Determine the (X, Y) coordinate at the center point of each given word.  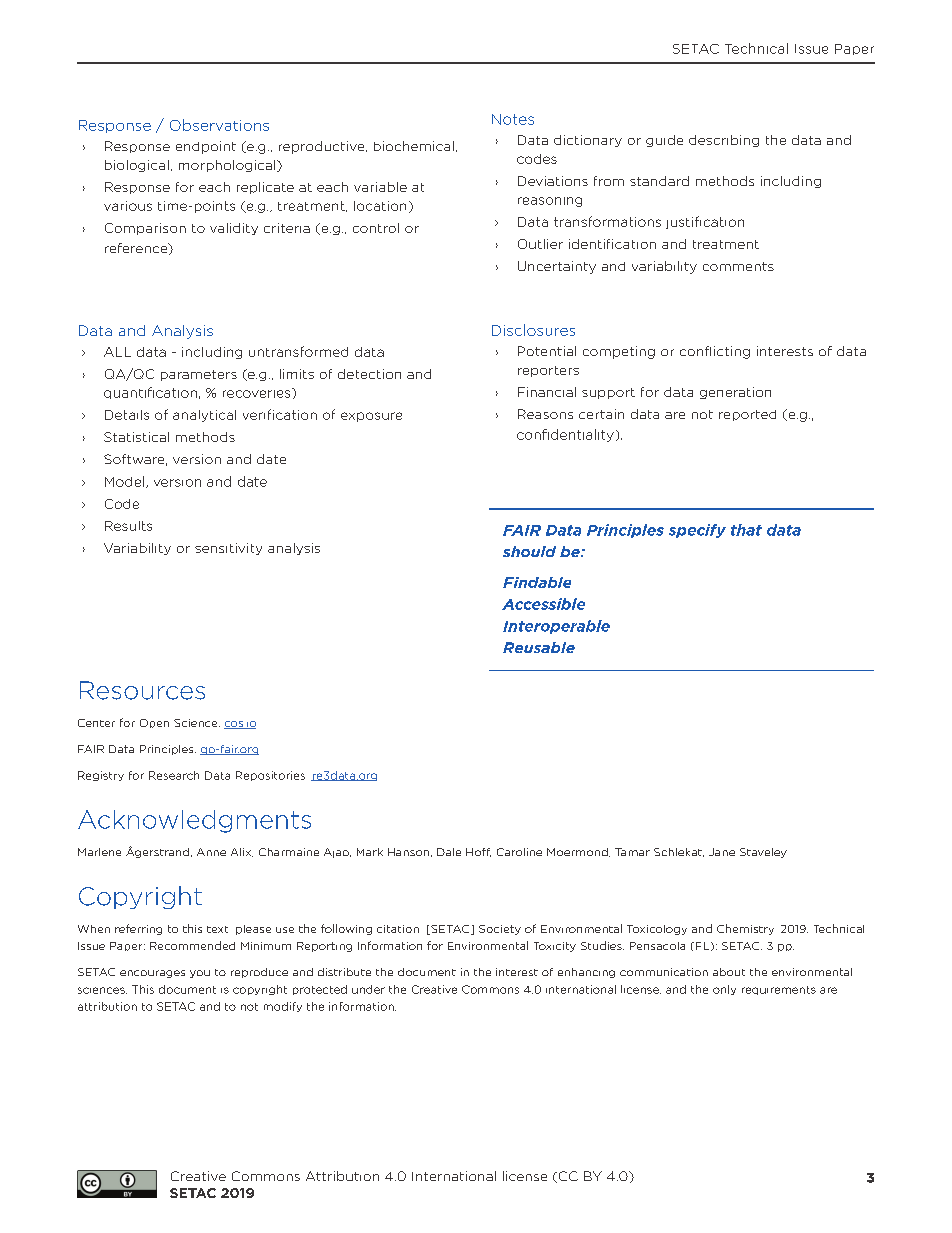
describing (724, 141)
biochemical (414, 146)
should (529, 551)
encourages (152, 974)
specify (697, 531)
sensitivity (228, 549)
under (368, 989)
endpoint (206, 147)
